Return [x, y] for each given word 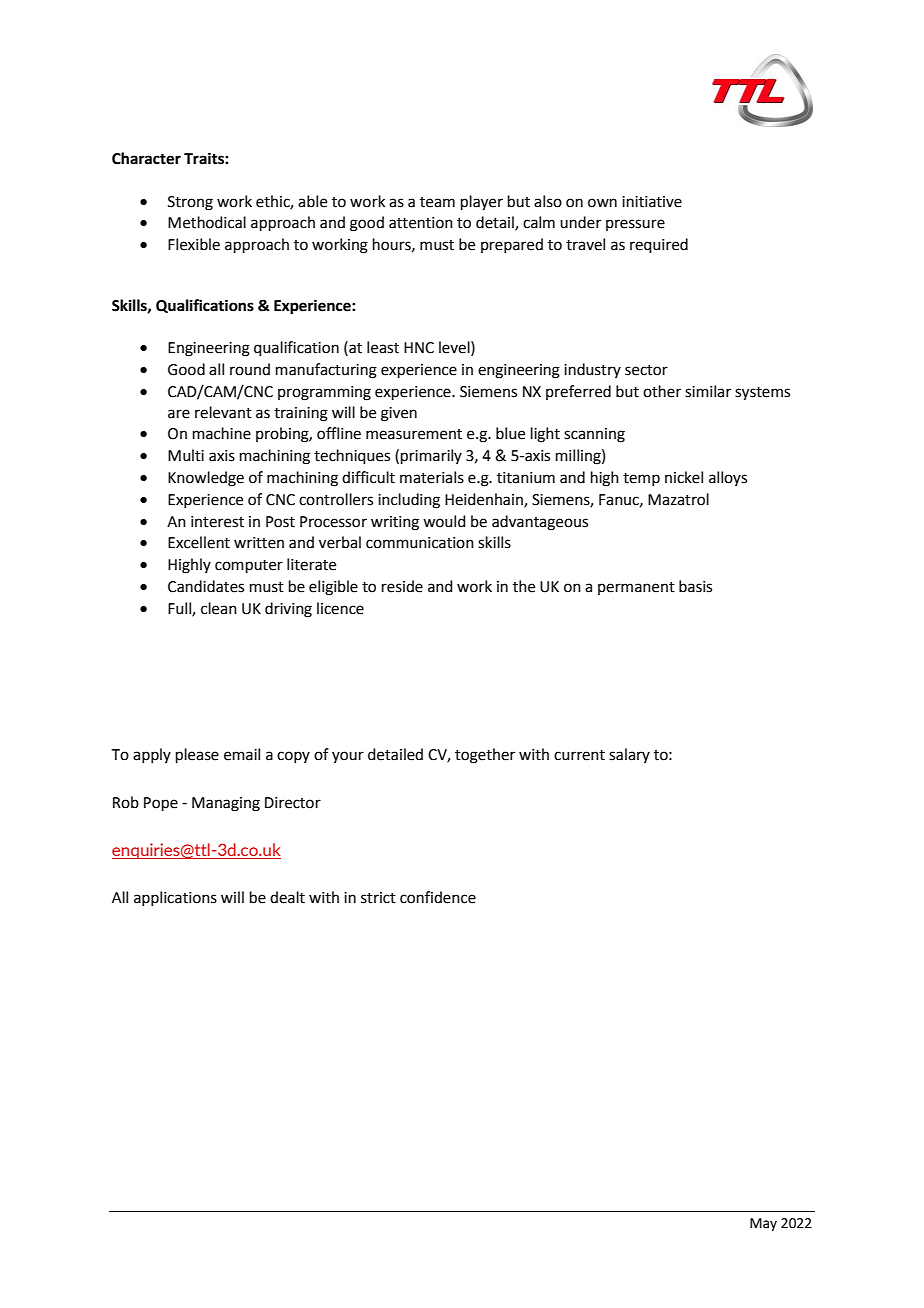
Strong [190, 203]
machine [222, 433]
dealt [287, 897]
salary [629, 755]
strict [378, 898]
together [485, 756]
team [437, 202]
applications [175, 898]
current [579, 755]
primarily [431, 456]
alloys [728, 478]
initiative [652, 202]
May [763, 1224]
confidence [438, 897]
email [242, 754]
